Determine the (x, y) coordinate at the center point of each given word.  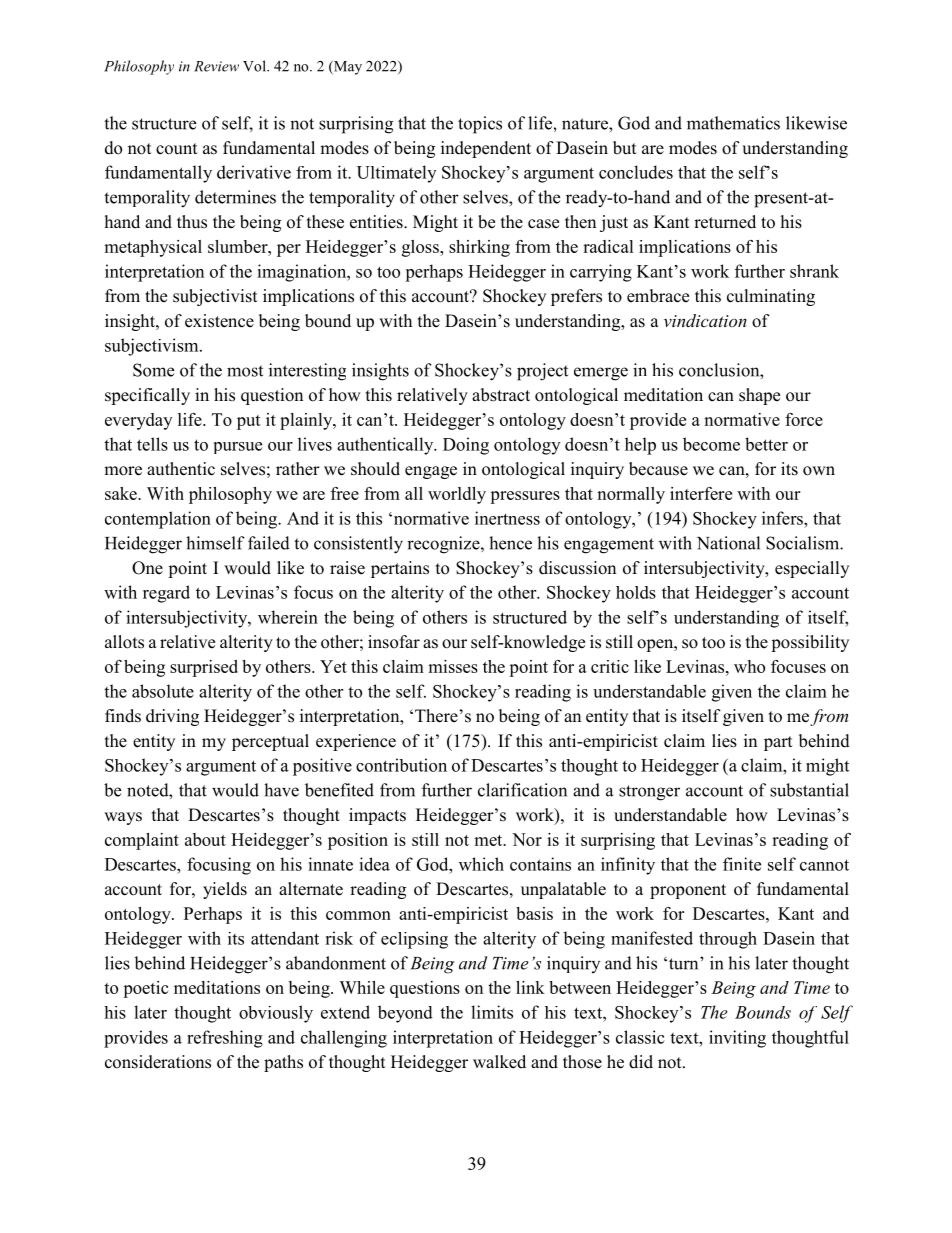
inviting (737, 1039)
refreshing (225, 1039)
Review (216, 66)
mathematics (733, 123)
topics (480, 125)
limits (492, 1012)
